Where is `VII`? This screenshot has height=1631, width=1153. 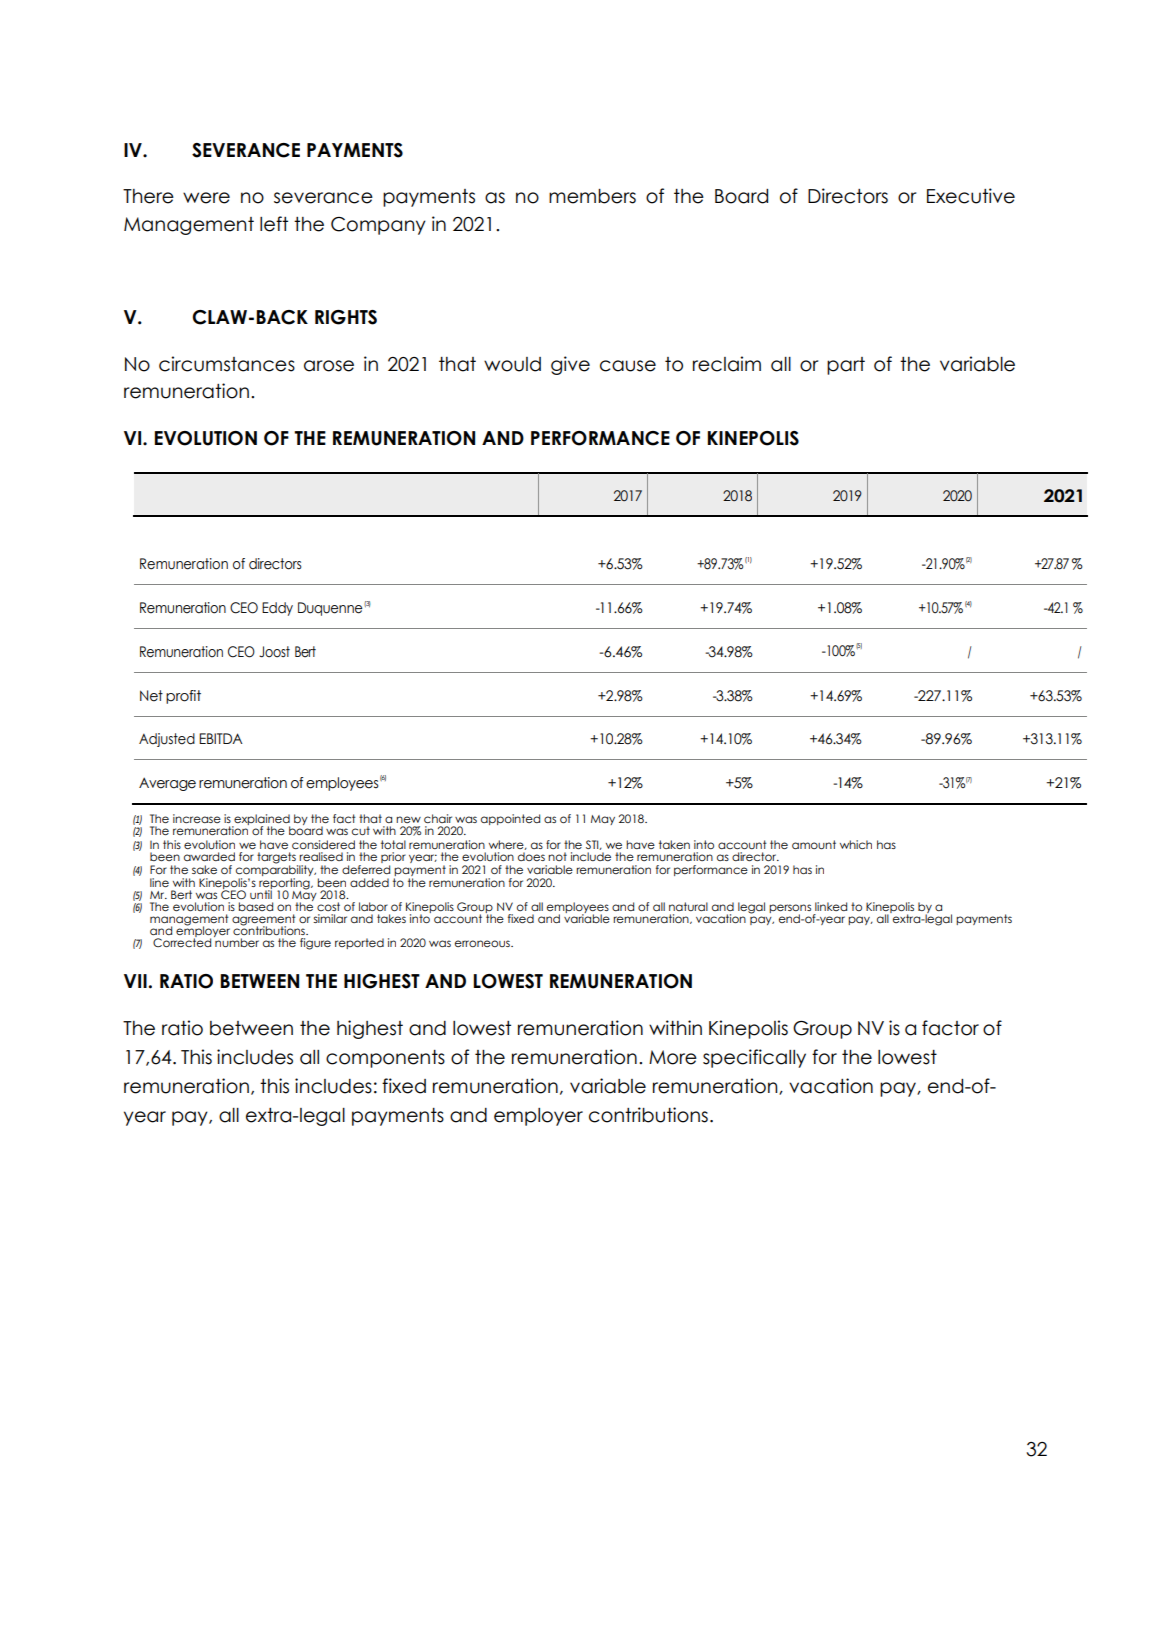 VII is located at coordinates (135, 981).
